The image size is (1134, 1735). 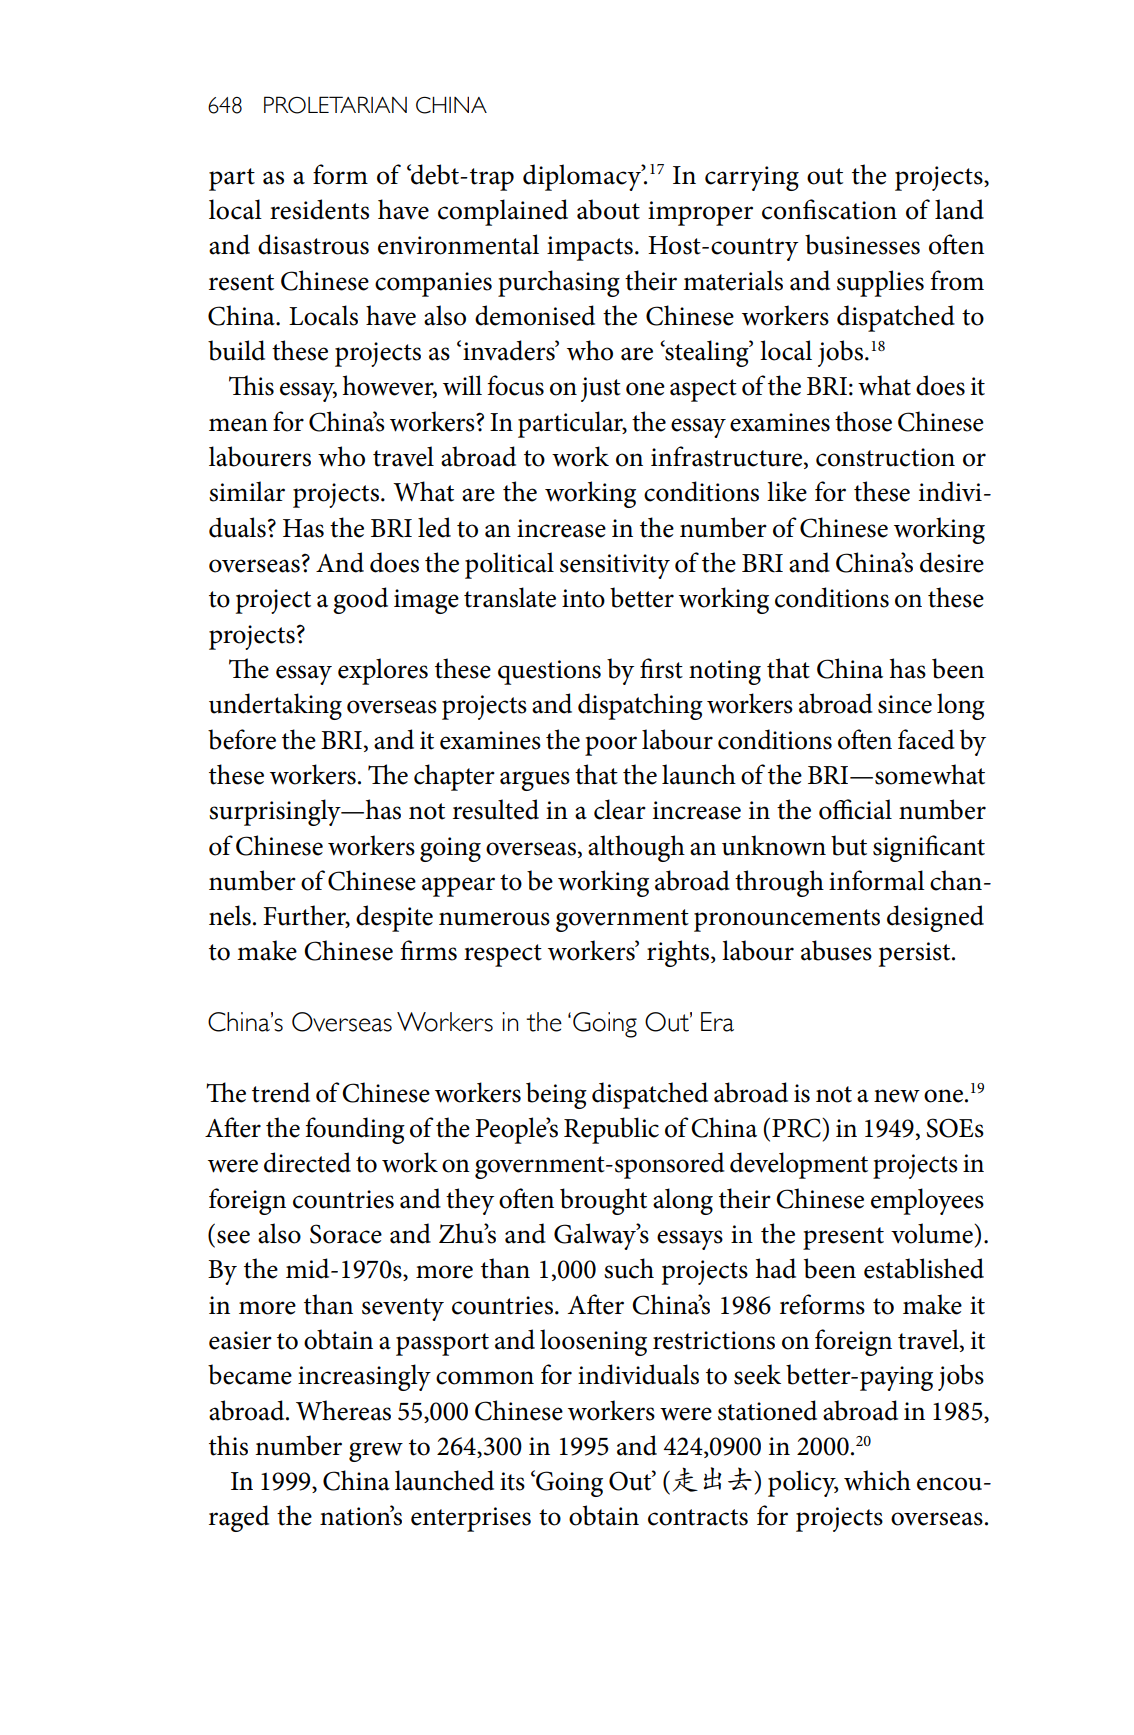 What do you see at coordinates (335, 105) in the screenshot?
I see `PROLETARIAN` at bounding box center [335, 105].
